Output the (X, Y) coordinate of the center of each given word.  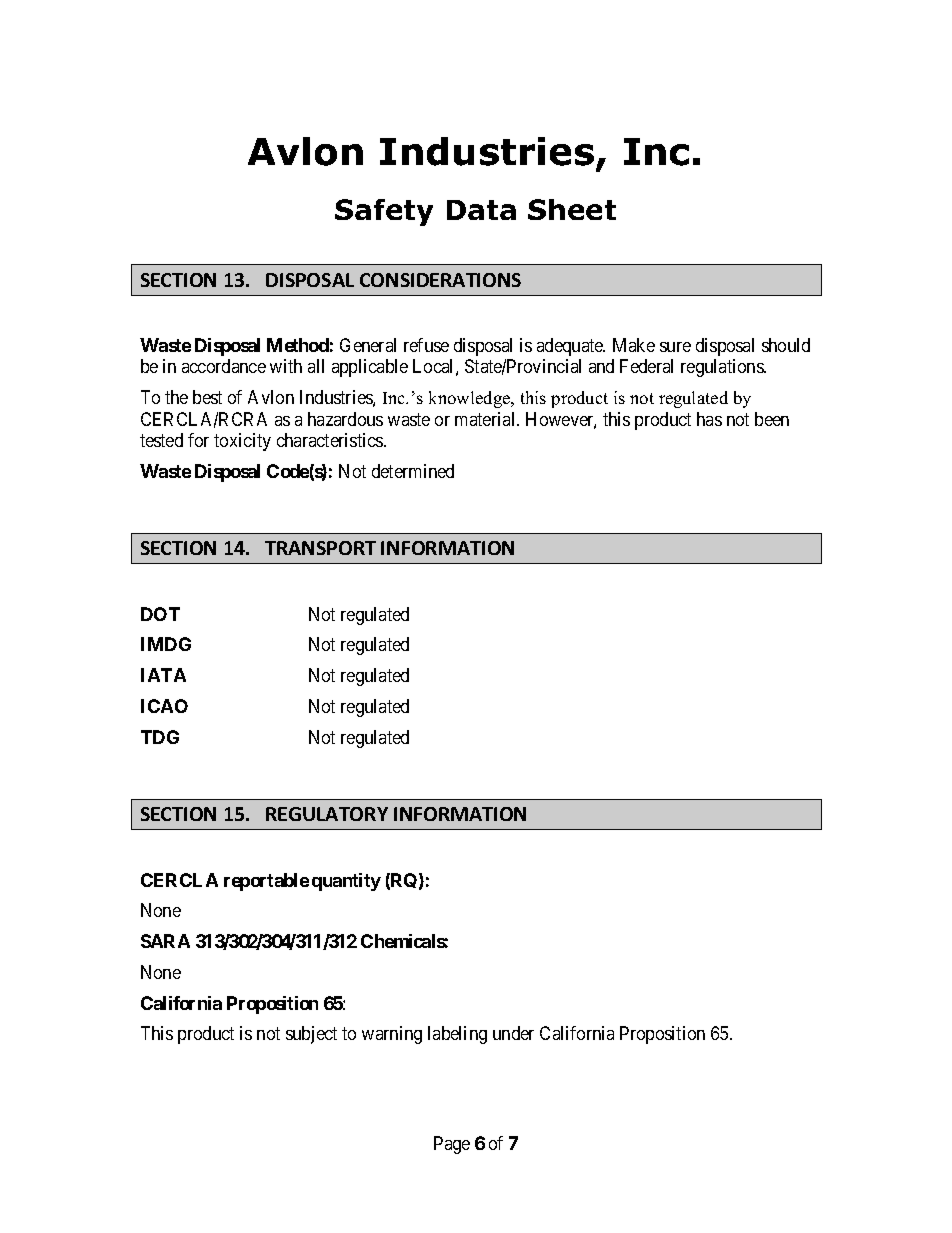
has (709, 419)
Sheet (572, 209)
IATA (163, 675)
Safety (384, 212)
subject (311, 1035)
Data (481, 210)
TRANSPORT (320, 548)
